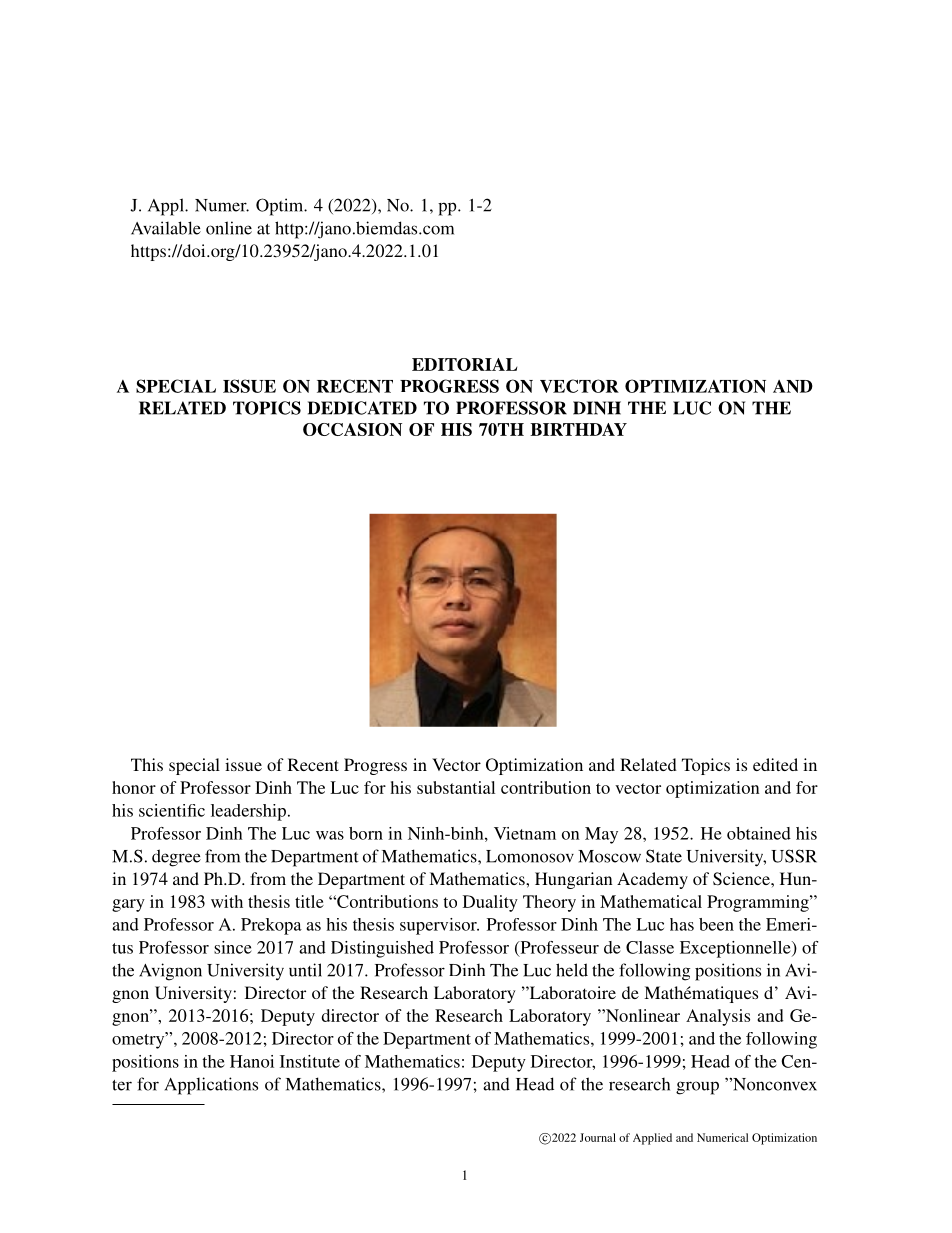 Image resolution: width=952 pixels, height=1233 pixels. I want to click on This, so click(147, 764).
